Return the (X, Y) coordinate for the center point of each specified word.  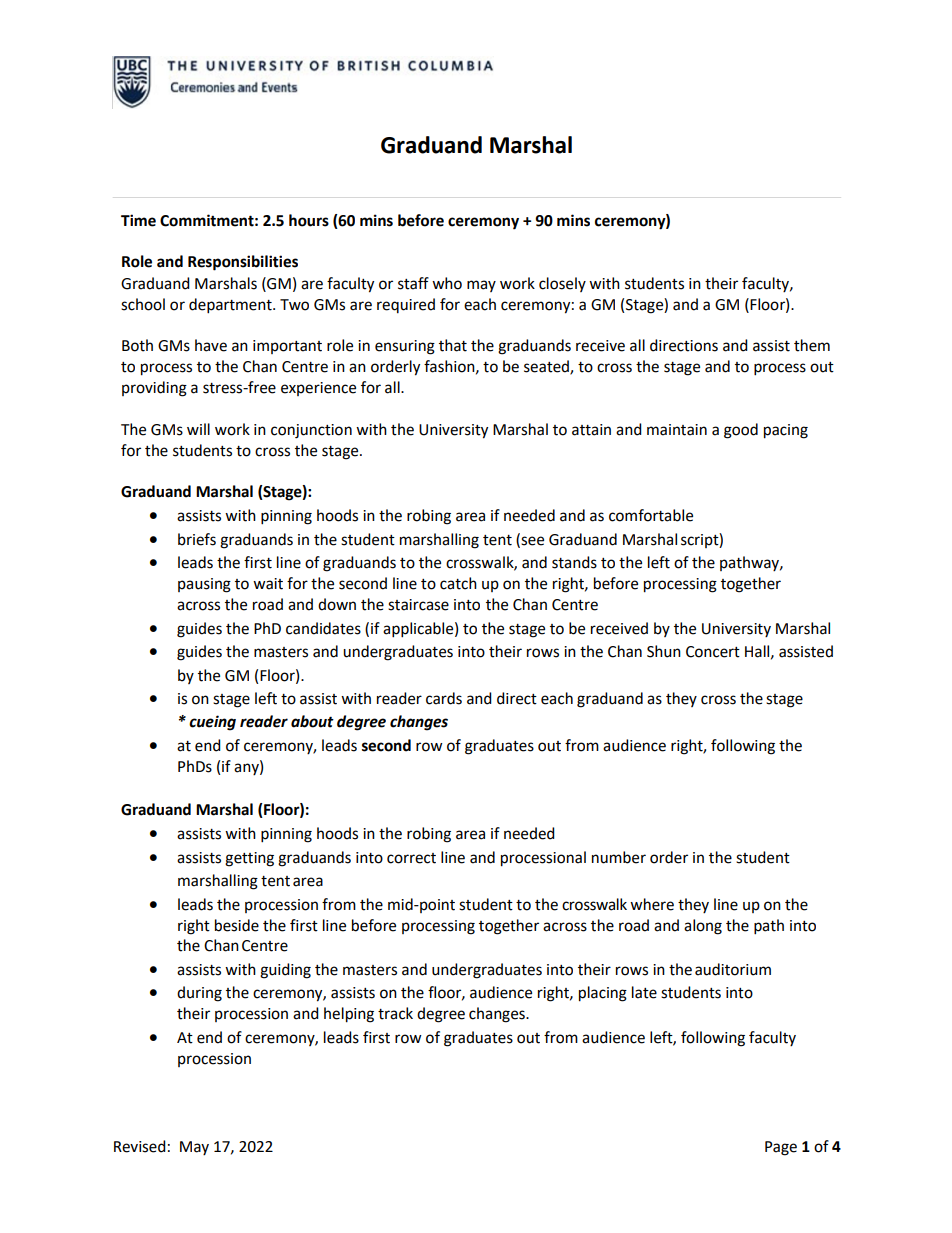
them (812, 345)
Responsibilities (243, 263)
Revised (140, 1146)
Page (781, 1148)
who (447, 283)
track (395, 1013)
